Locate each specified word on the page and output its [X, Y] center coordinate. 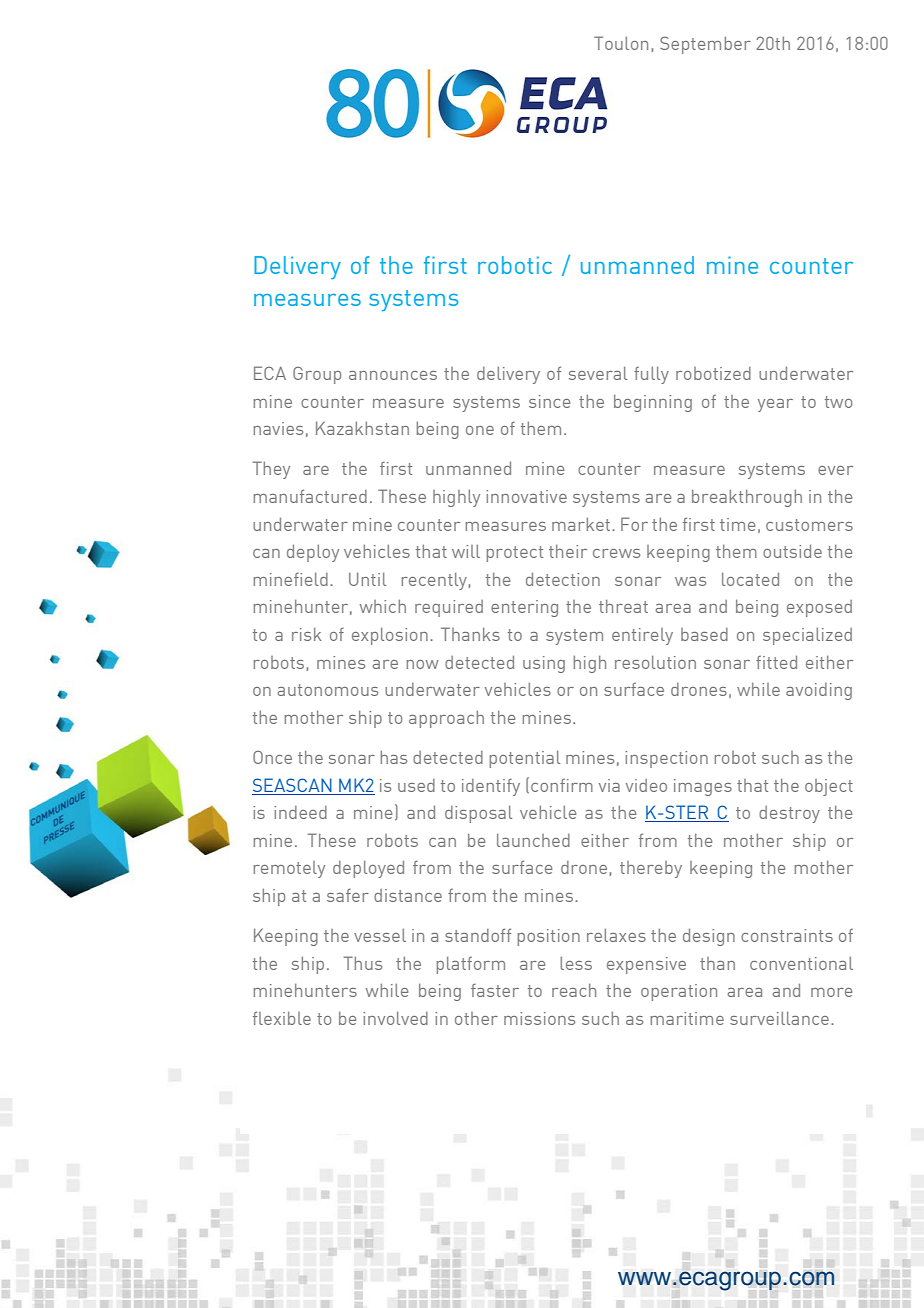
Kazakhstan [362, 428]
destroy [789, 814]
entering [524, 608]
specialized [807, 636]
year [775, 405]
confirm [562, 785]
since [549, 401]
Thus [363, 963]
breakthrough [747, 498]
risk [307, 634]
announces [393, 375]
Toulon [621, 43]
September [705, 45]
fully [651, 375]
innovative [526, 496]
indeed [300, 812]
